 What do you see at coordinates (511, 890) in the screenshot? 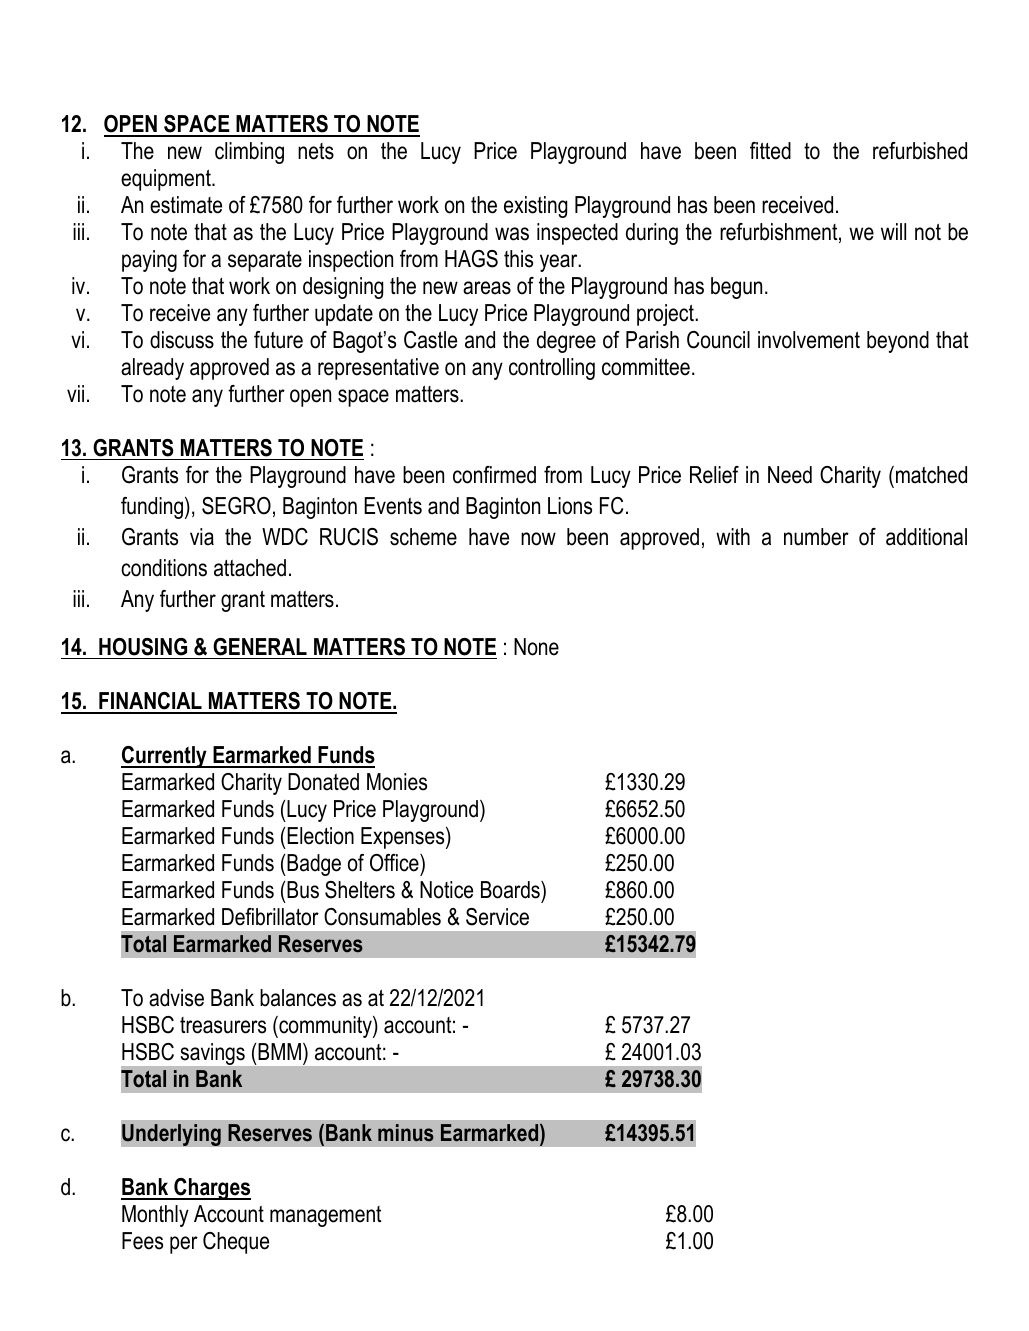
I see `Boards` at bounding box center [511, 890].
